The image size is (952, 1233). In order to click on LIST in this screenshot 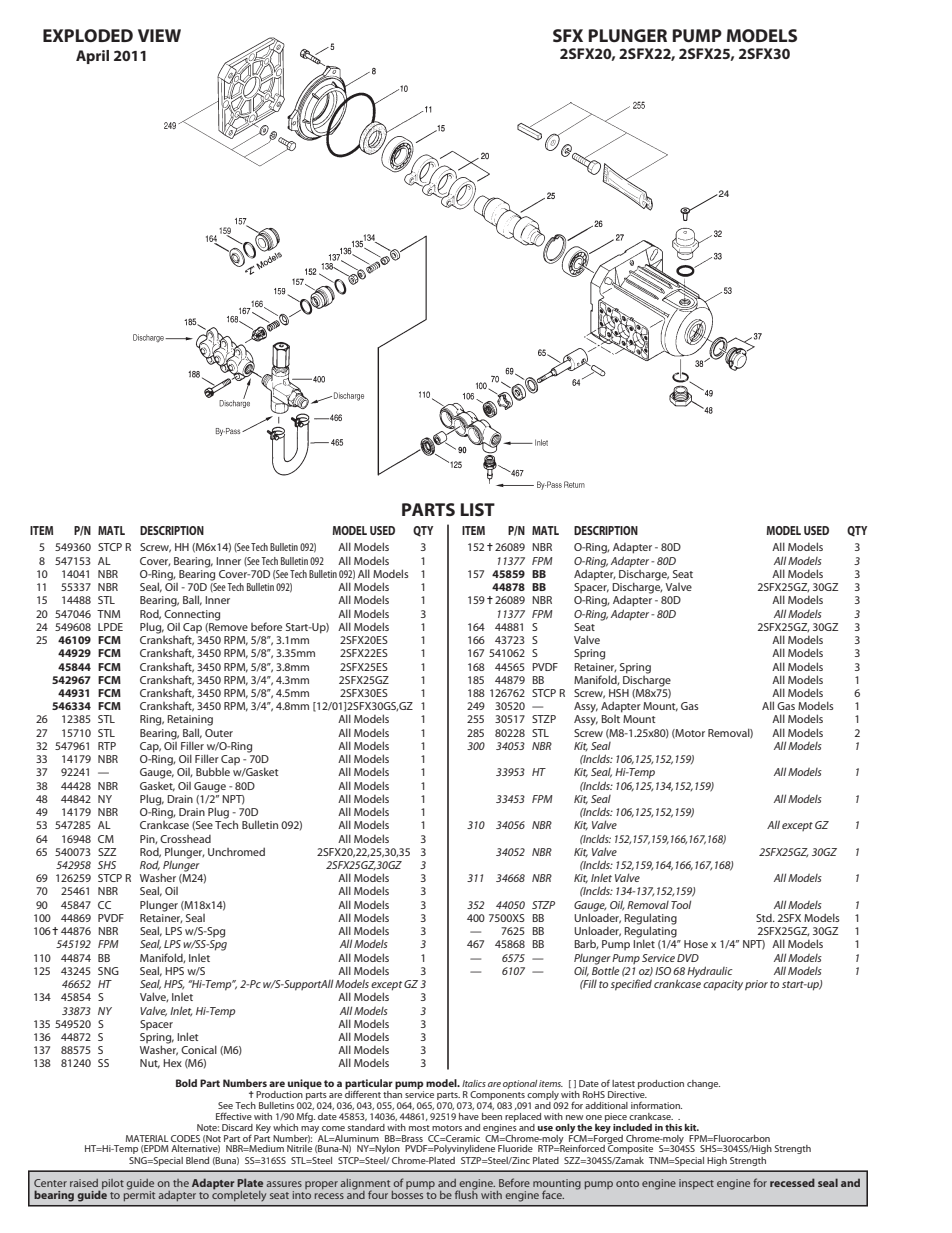, I will do `click(478, 509)`.
